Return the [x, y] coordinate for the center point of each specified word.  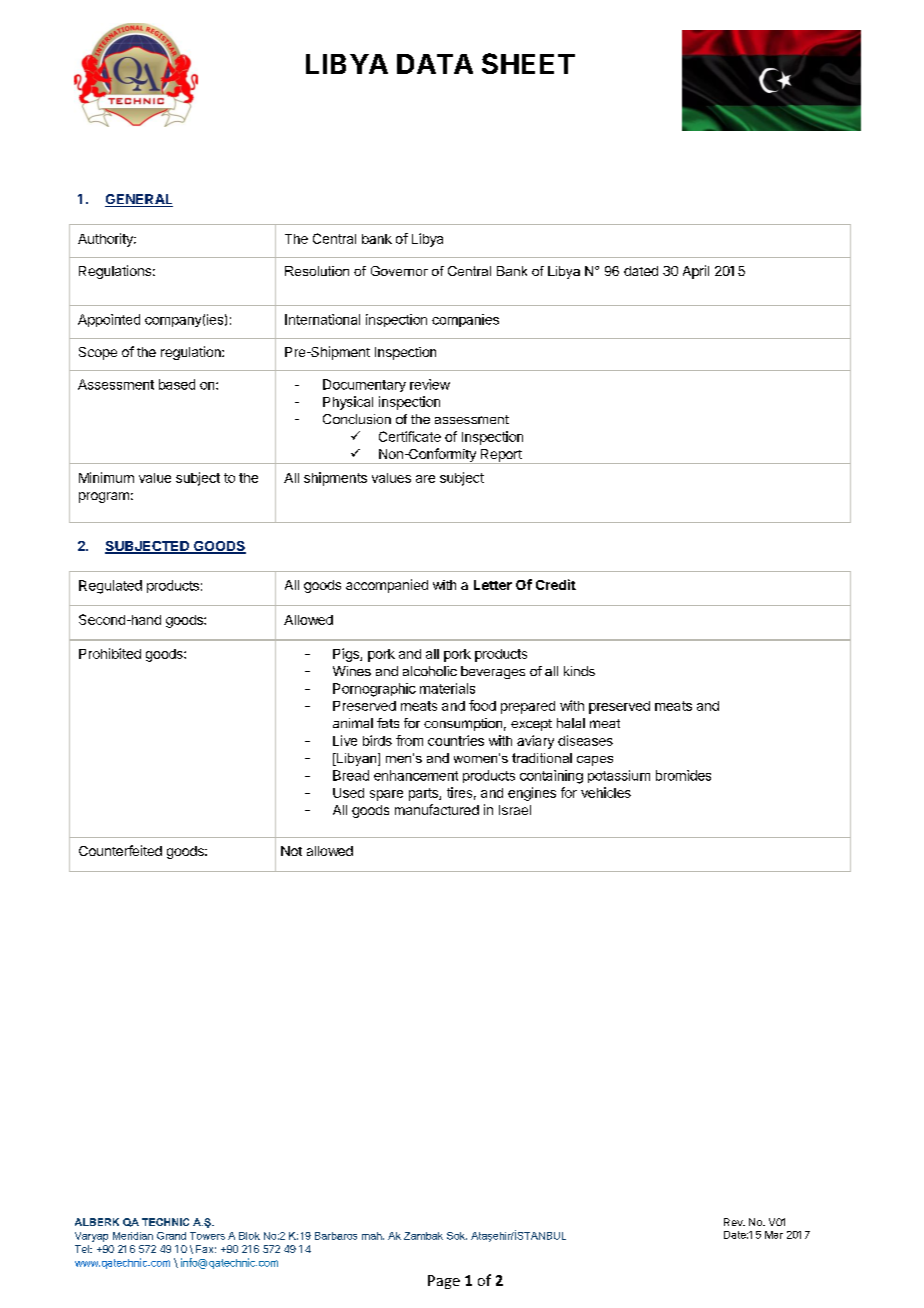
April [696, 272]
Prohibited [110, 653]
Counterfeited [120, 850]
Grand [171, 1236]
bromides [683, 775]
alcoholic [430, 671]
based [177, 384]
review [430, 384]
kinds [579, 671]
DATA [435, 64]
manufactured [437, 809]
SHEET [528, 63]
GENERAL [139, 200]
